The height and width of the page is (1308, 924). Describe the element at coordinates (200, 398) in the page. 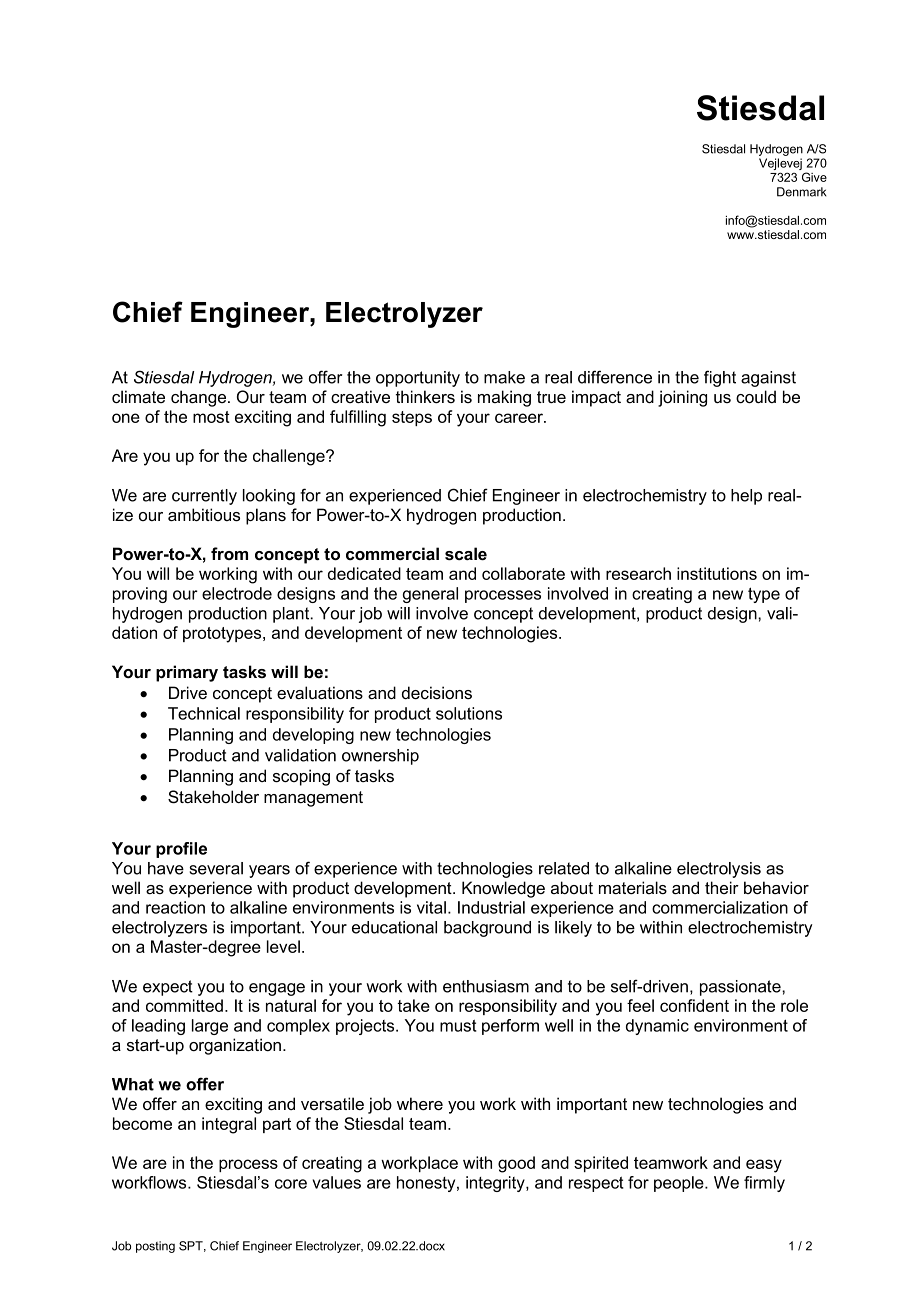

I see `change` at that location.
